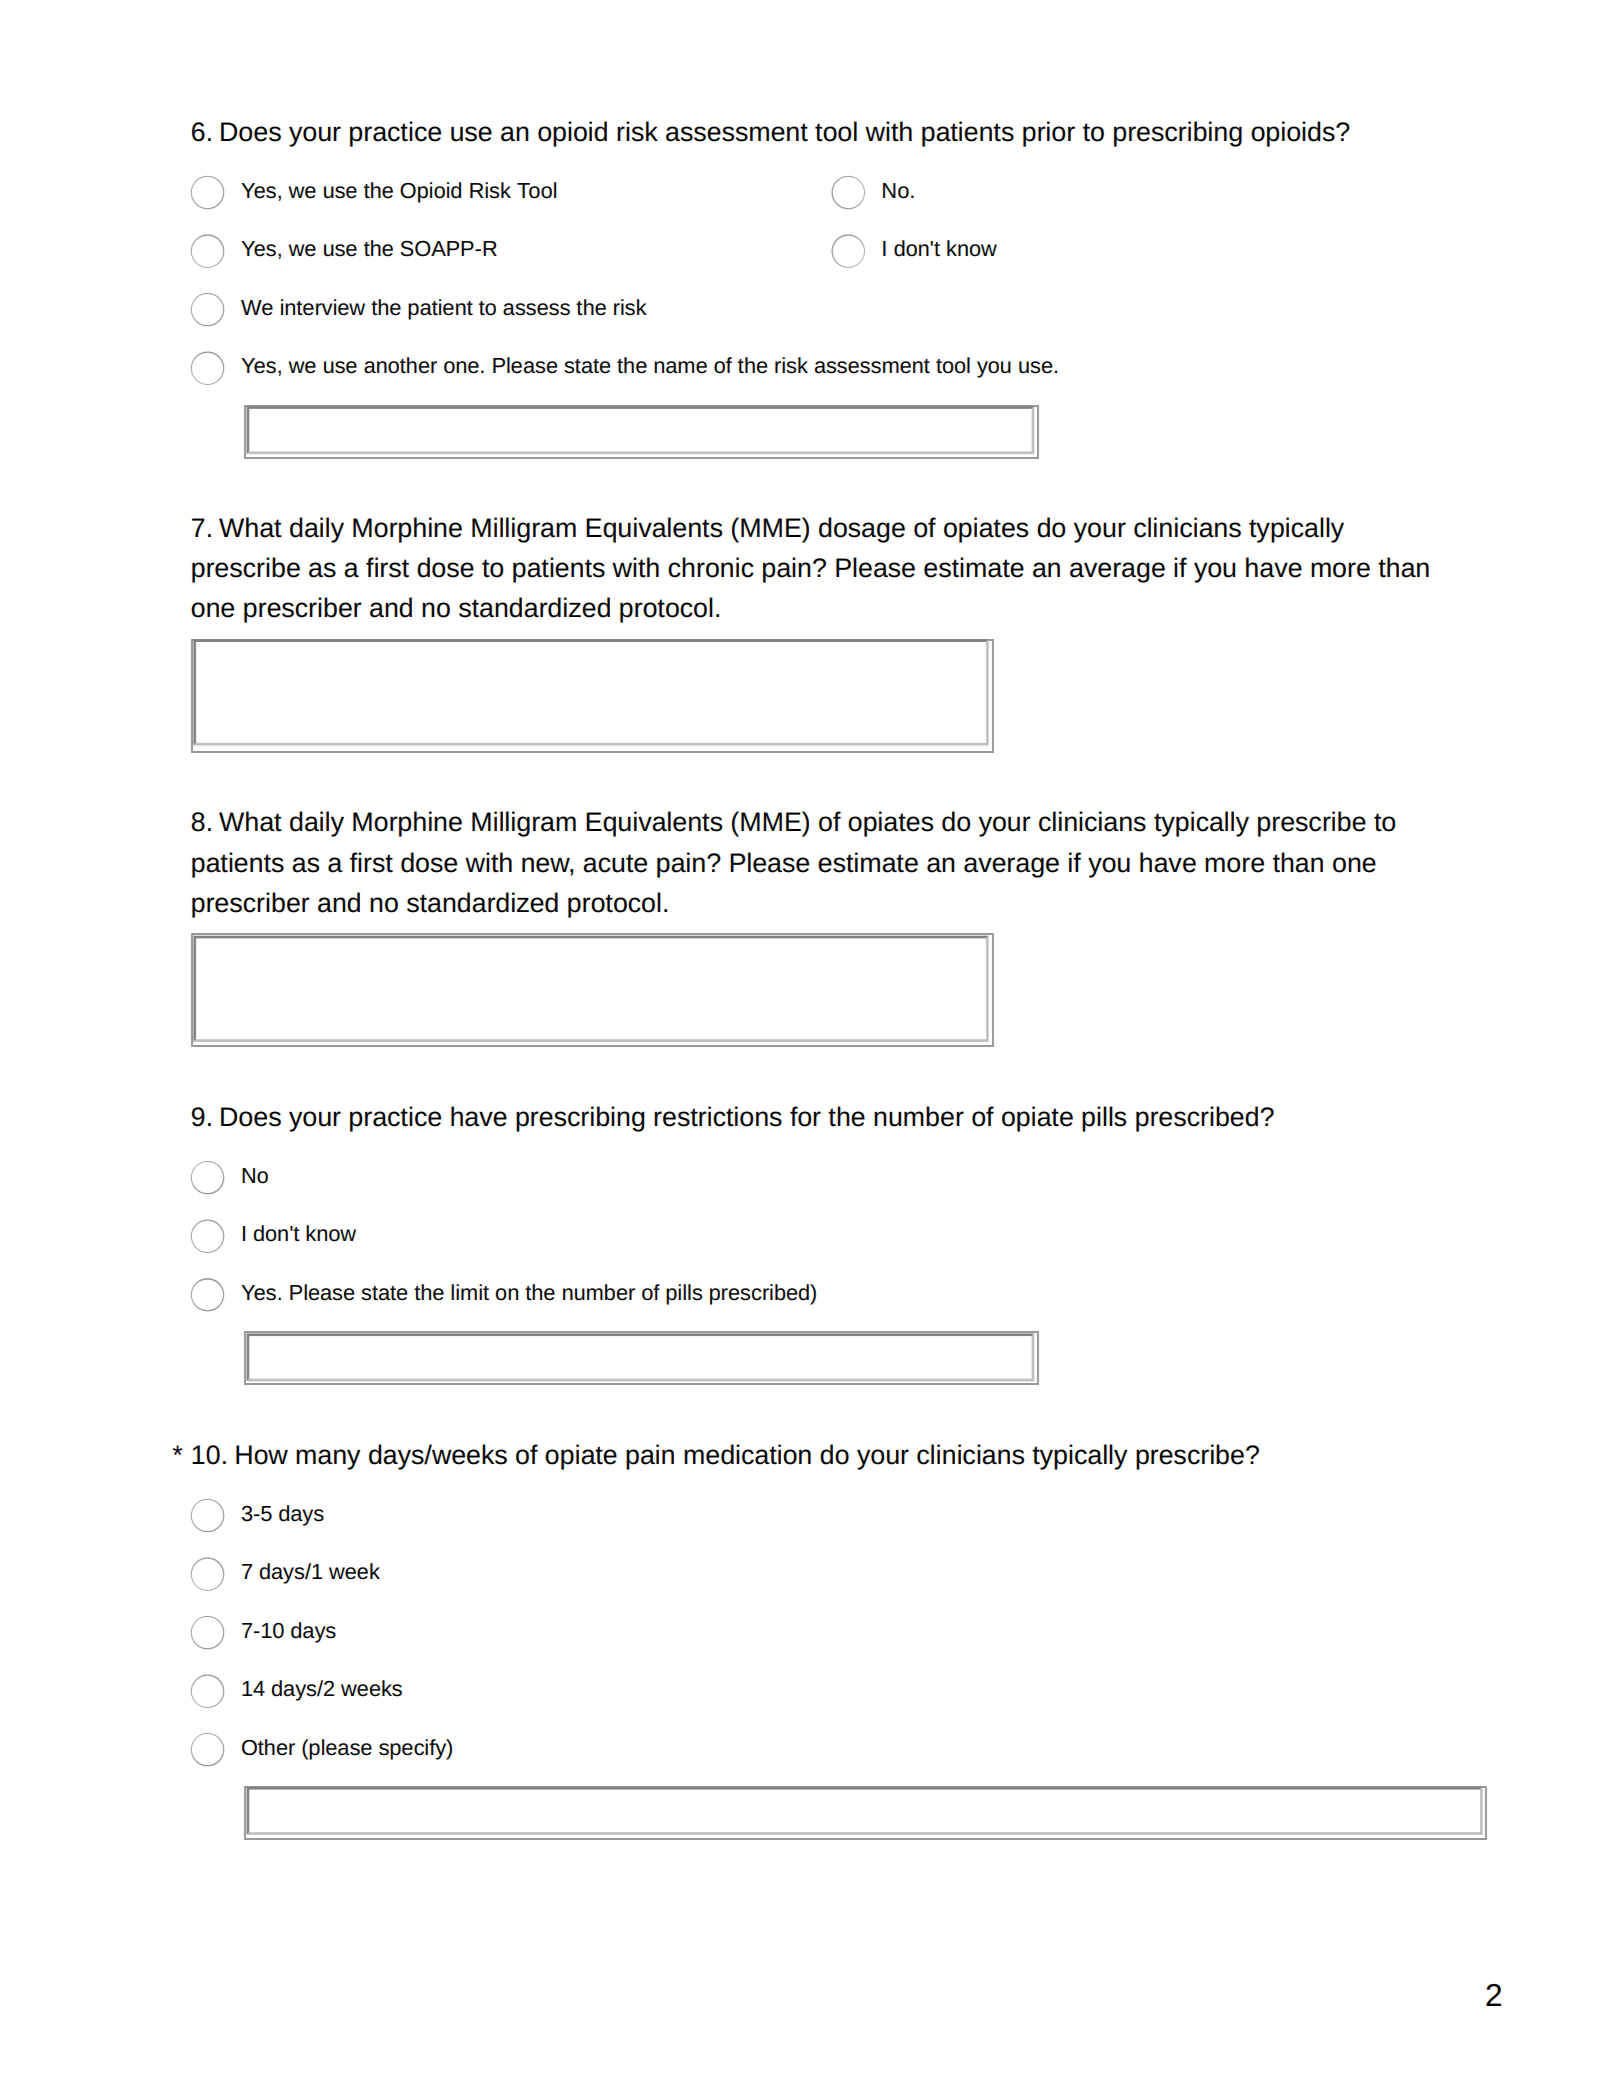  What do you see at coordinates (262, 1455) in the document?
I see `How` at bounding box center [262, 1455].
